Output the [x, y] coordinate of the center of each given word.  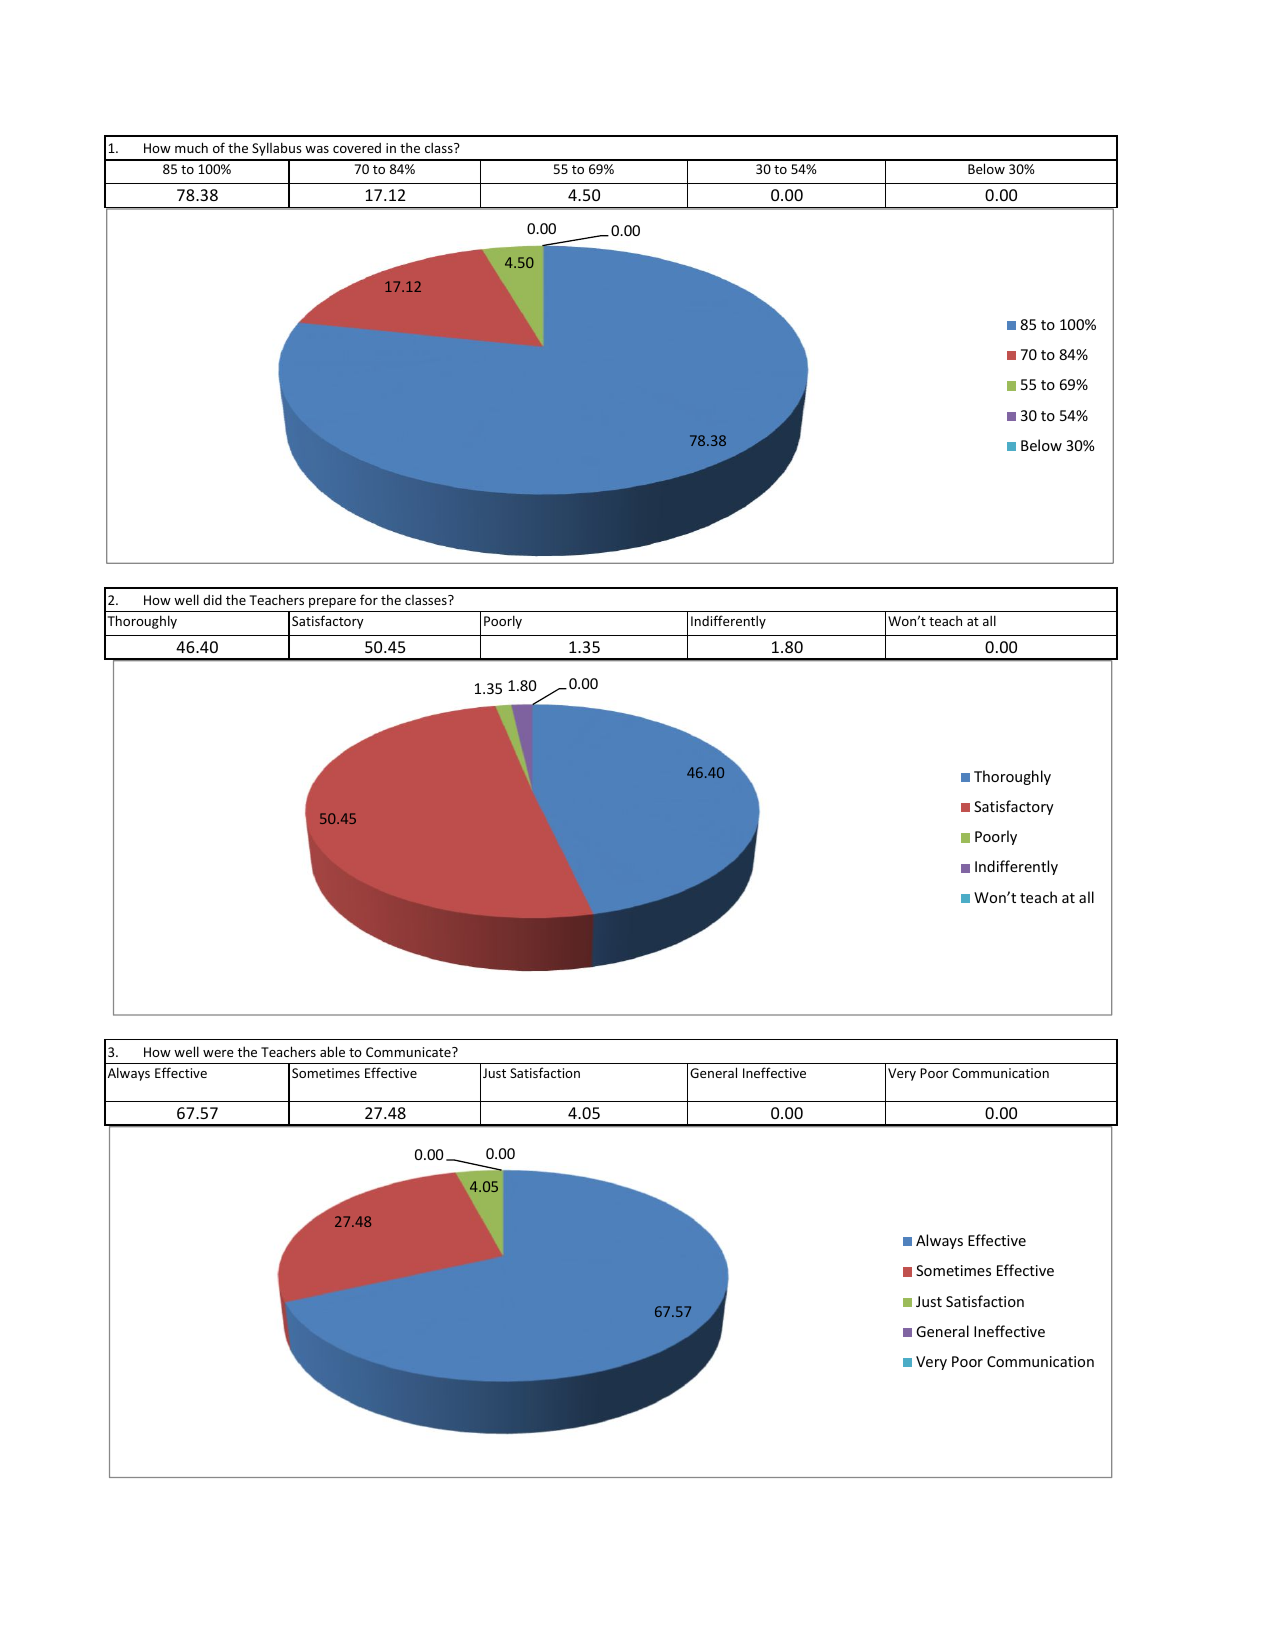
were [218, 1053]
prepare [332, 603]
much [191, 147]
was [317, 149]
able [332, 1051]
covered [357, 148]
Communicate [409, 1052]
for [369, 599]
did [212, 599]
